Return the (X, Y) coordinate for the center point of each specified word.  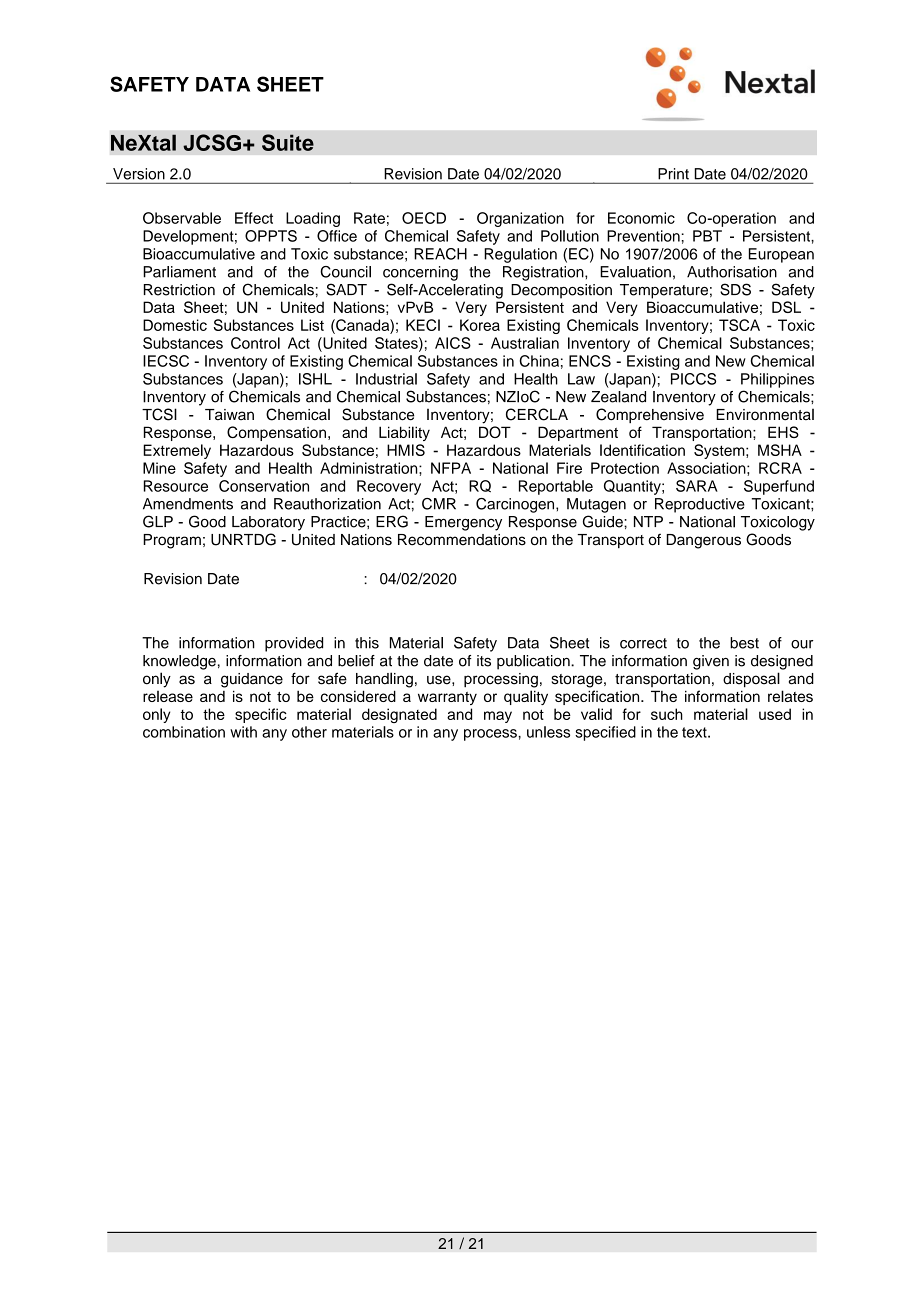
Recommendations (462, 540)
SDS (735, 289)
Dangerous (703, 541)
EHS (783, 432)
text (695, 732)
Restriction (179, 290)
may (498, 717)
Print (673, 174)
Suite (288, 142)
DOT (495, 432)
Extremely (177, 451)
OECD (424, 218)
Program (172, 541)
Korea (480, 325)
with (243, 732)
